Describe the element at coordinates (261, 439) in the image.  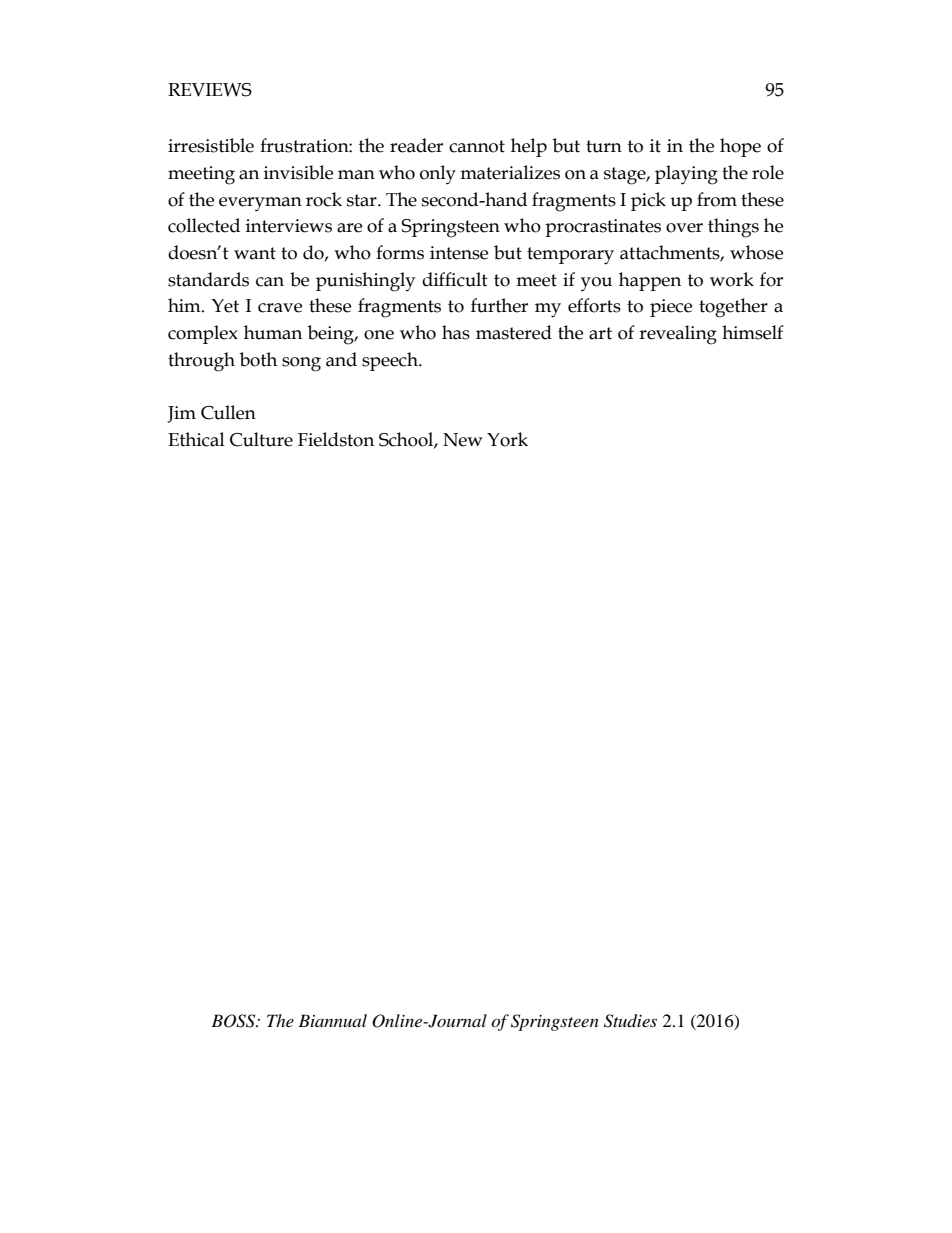
I see `Culture` at that location.
